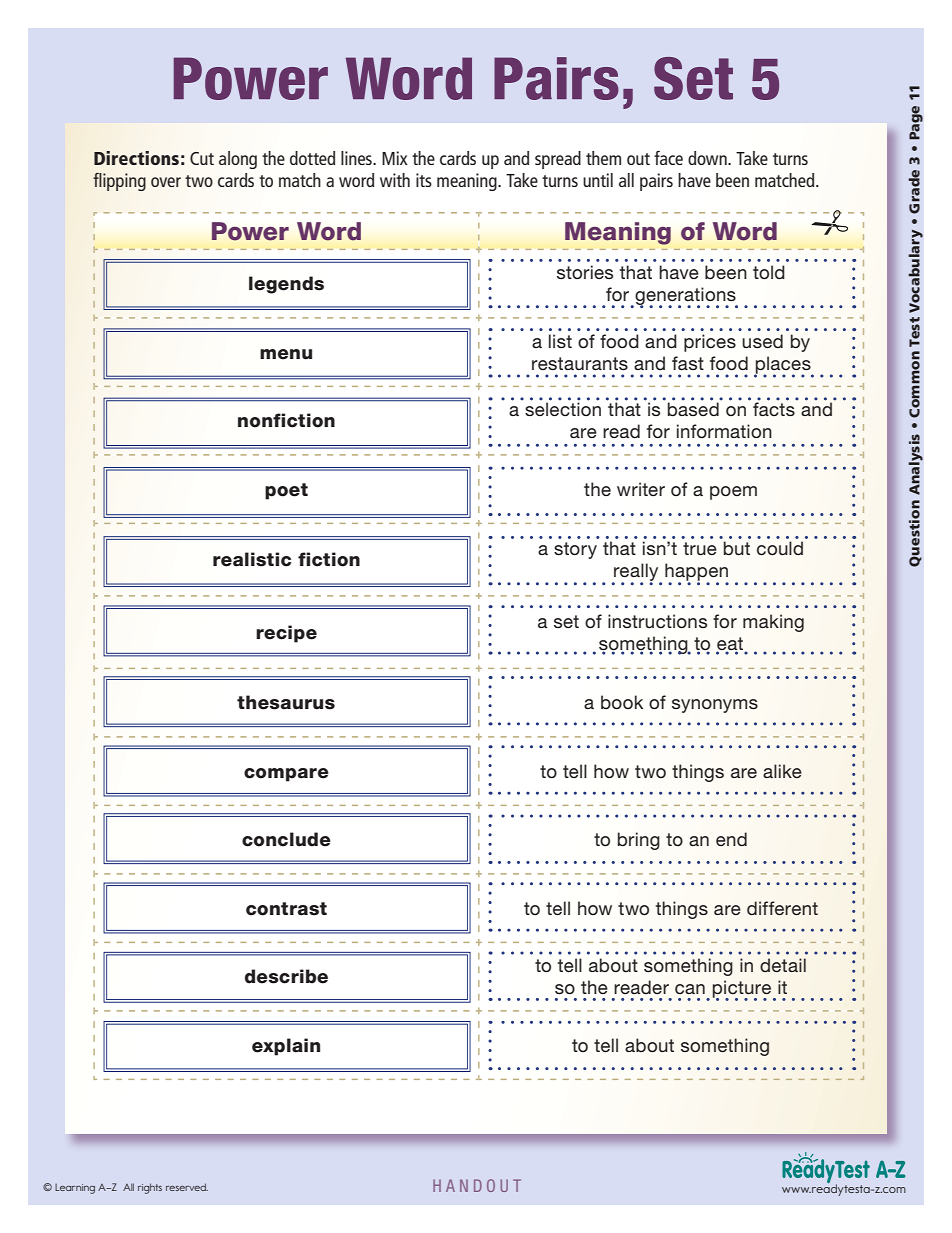 This screenshot has height=1233, width=952. Describe the element at coordinates (166, 182) in the screenshot. I see `over` at that location.
